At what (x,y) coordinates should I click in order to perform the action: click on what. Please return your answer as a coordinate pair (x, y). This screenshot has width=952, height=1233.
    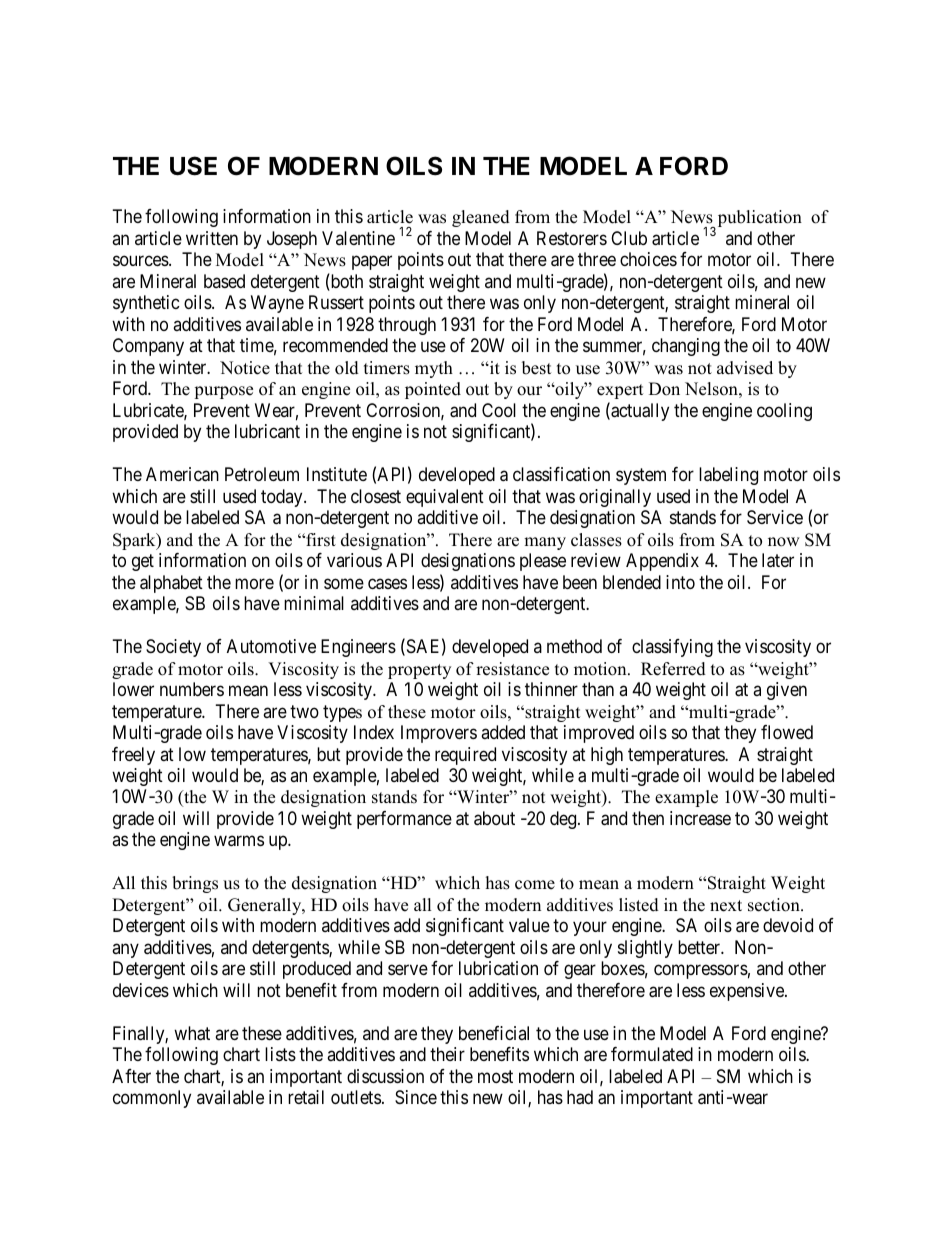
    Looking at the image, I should click on (192, 1033).
